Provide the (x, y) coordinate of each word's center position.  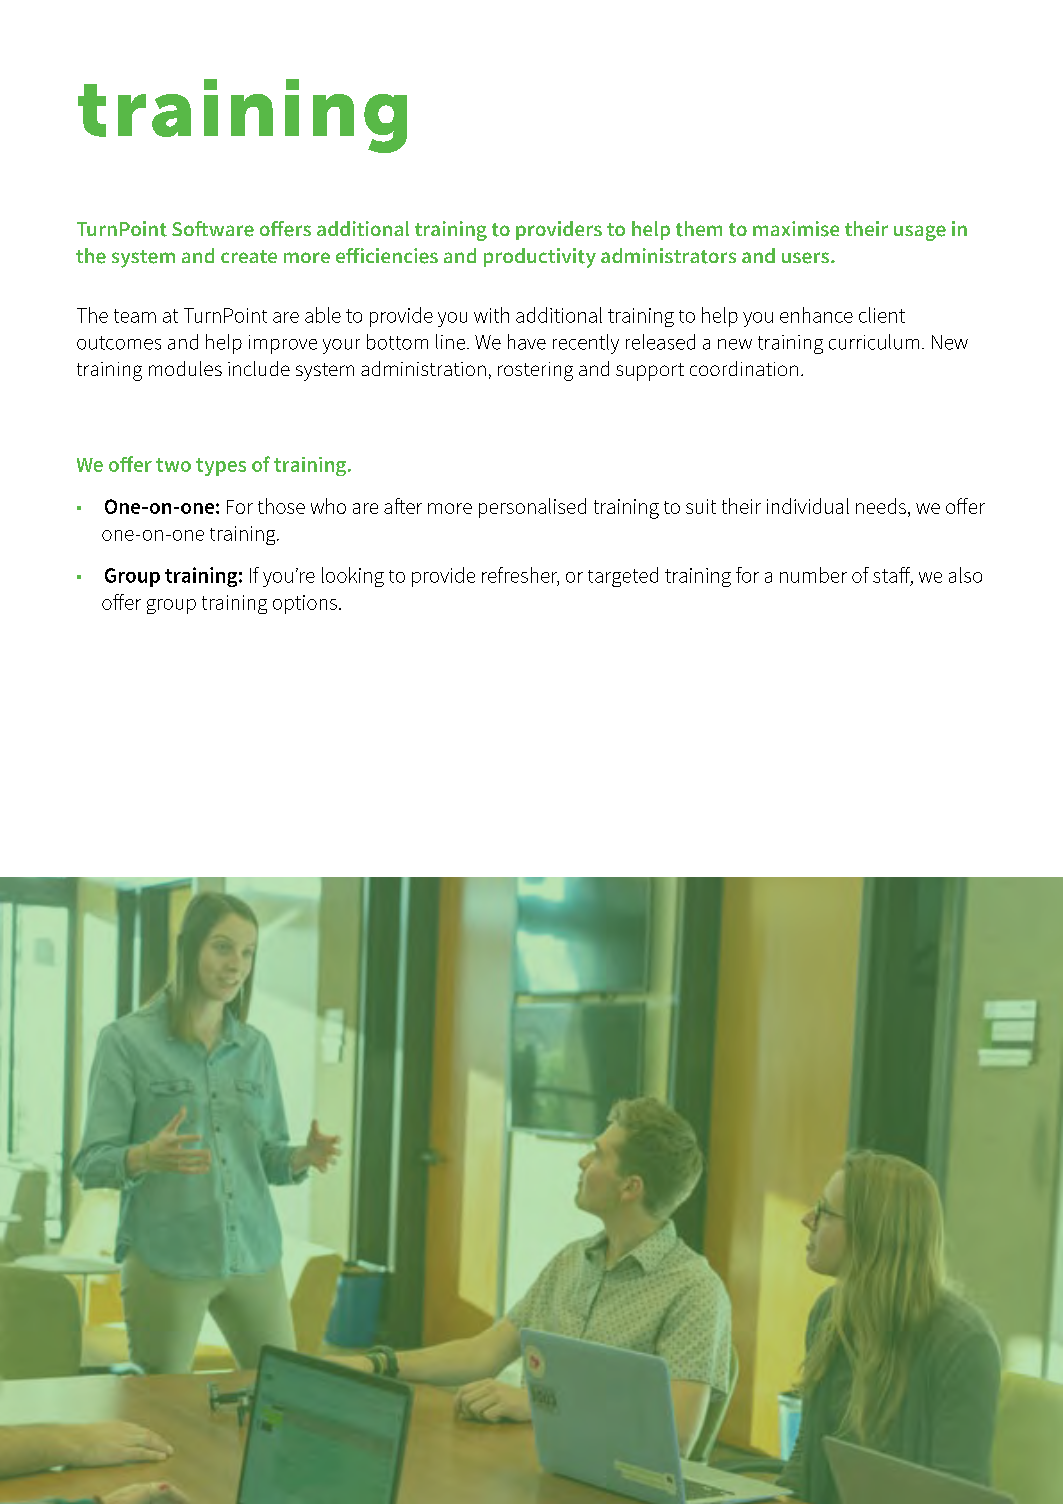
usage (920, 233)
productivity (540, 258)
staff (893, 576)
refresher (520, 576)
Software (213, 229)
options (305, 604)
